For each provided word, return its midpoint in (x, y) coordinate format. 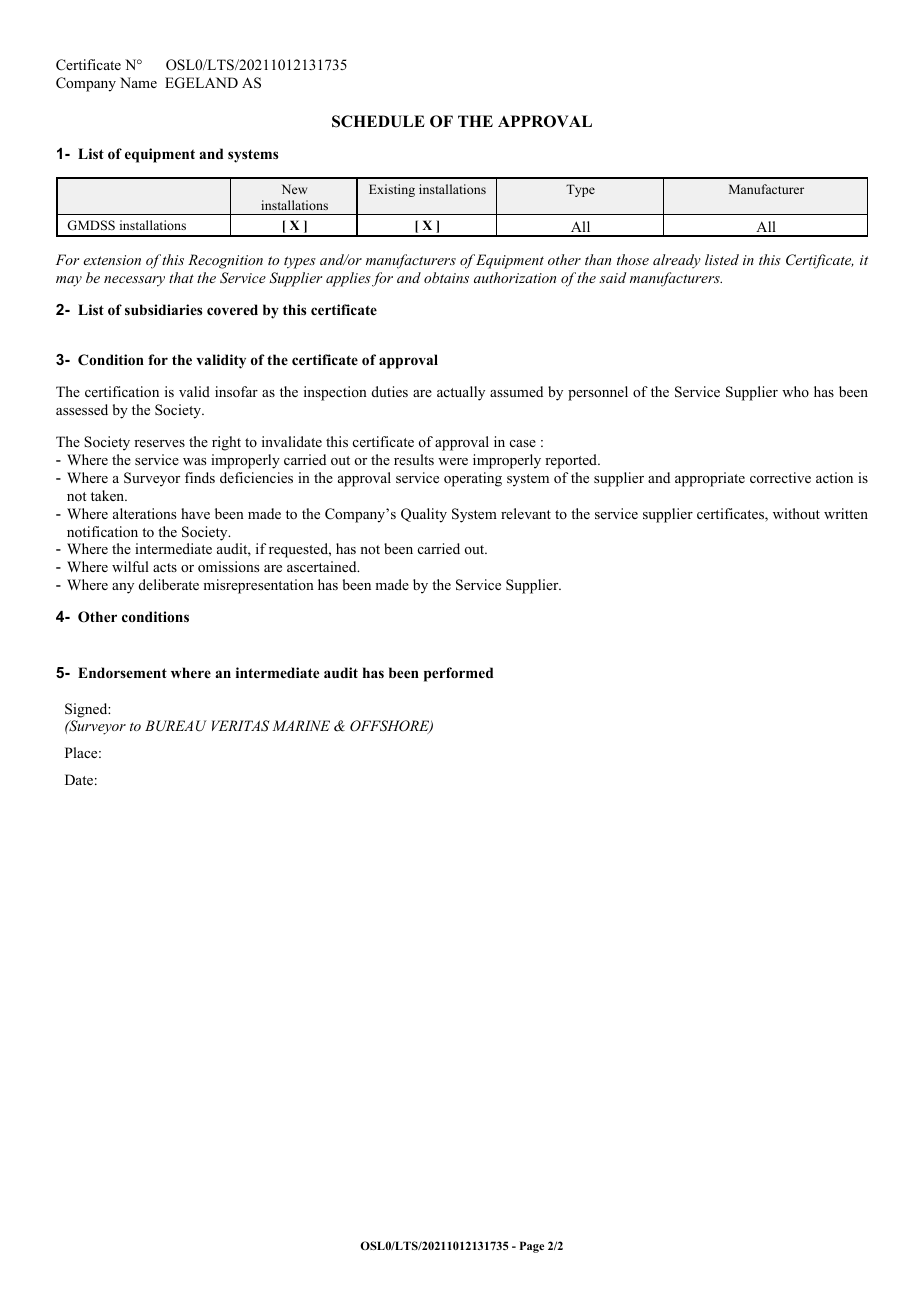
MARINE (301, 725)
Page (532, 1247)
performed (458, 674)
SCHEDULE (378, 121)
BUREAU (176, 726)
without (796, 513)
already (677, 261)
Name (138, 82)
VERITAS (240, 726)
